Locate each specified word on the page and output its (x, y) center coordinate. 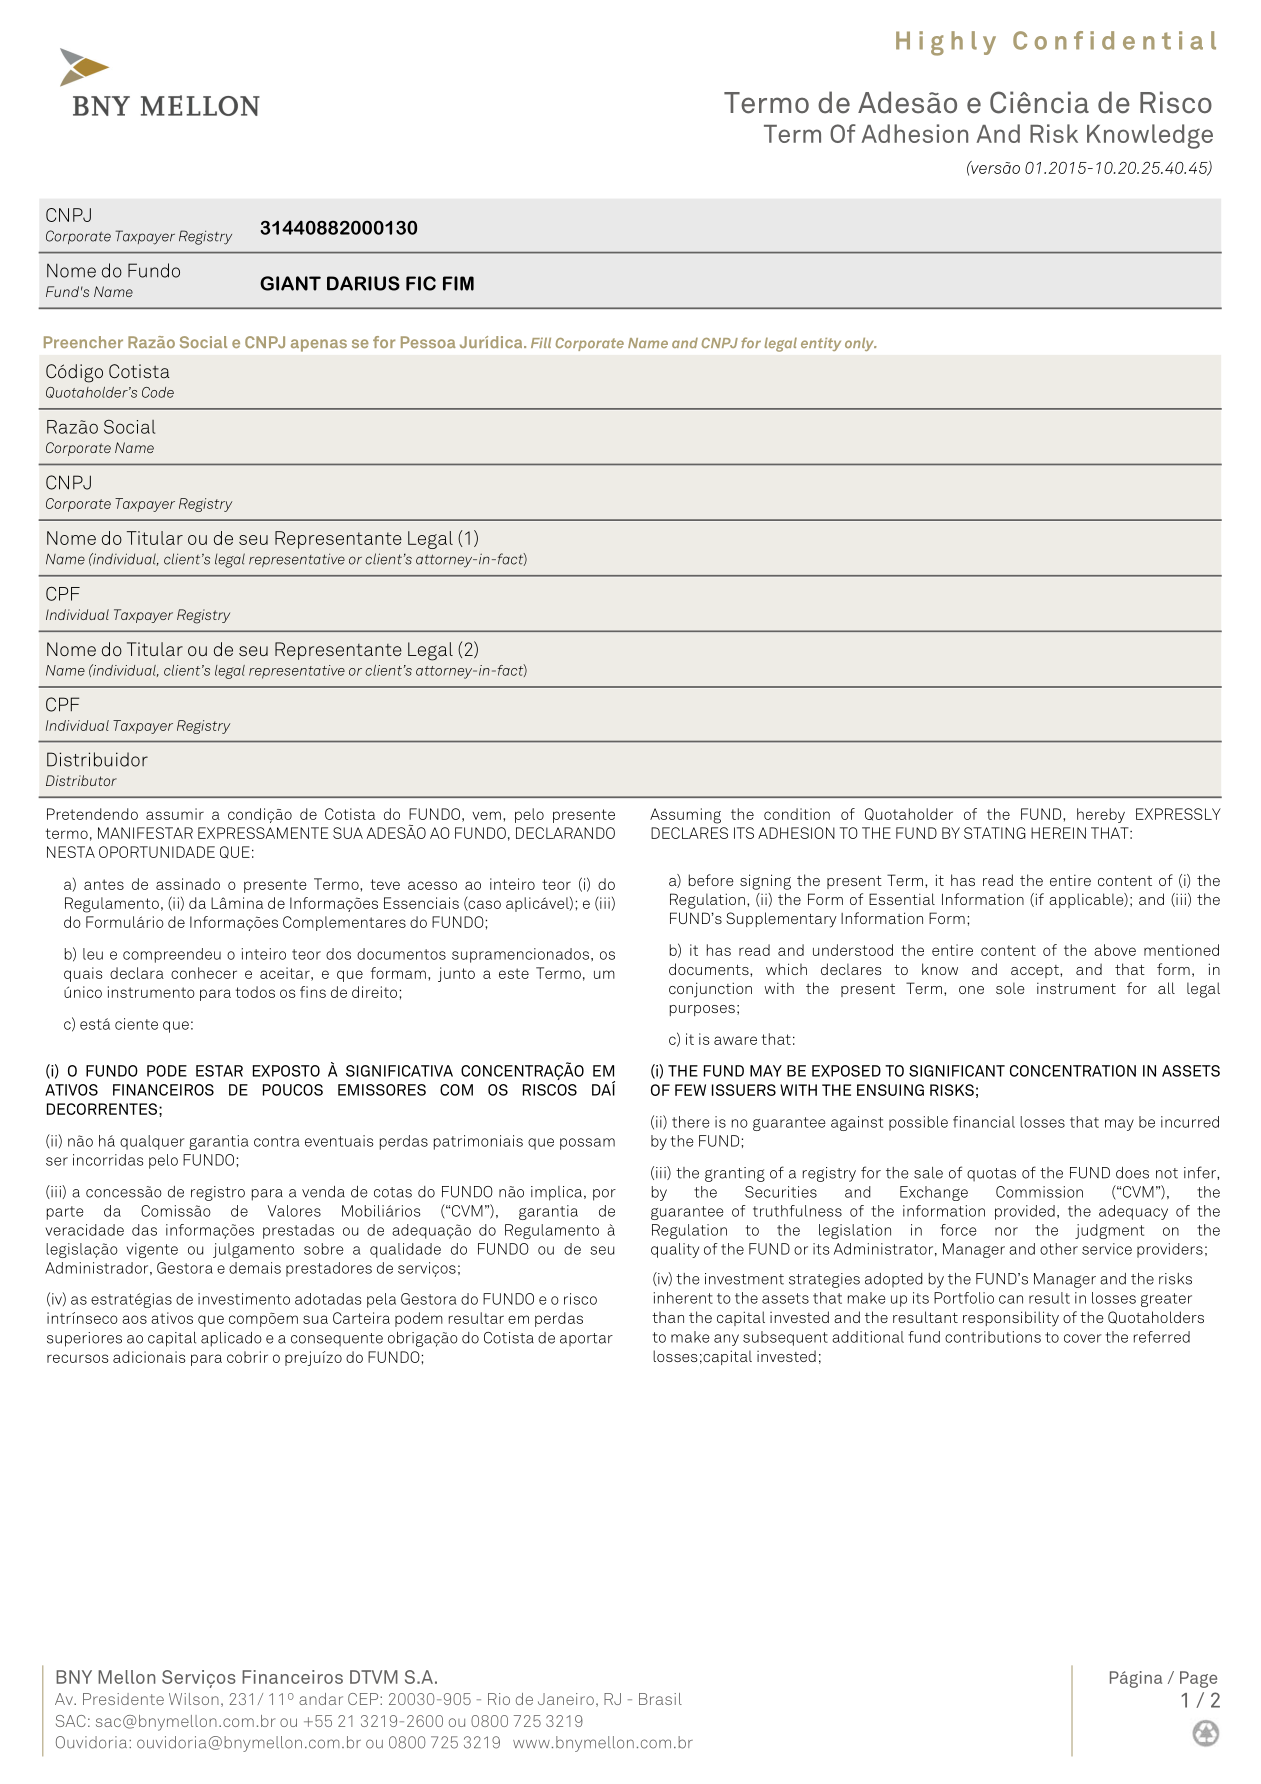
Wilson (194, 1699)
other (1059, 1249)
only (860, 344)
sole (1010, 988)
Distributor (81, 780)
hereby (1101, 815)
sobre (323, 1249)
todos (255, 992)
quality (675, 1250)
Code (158, 392)
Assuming (685, 816)
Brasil (660, 1699)
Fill (541, 343)
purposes (702, 1010)
